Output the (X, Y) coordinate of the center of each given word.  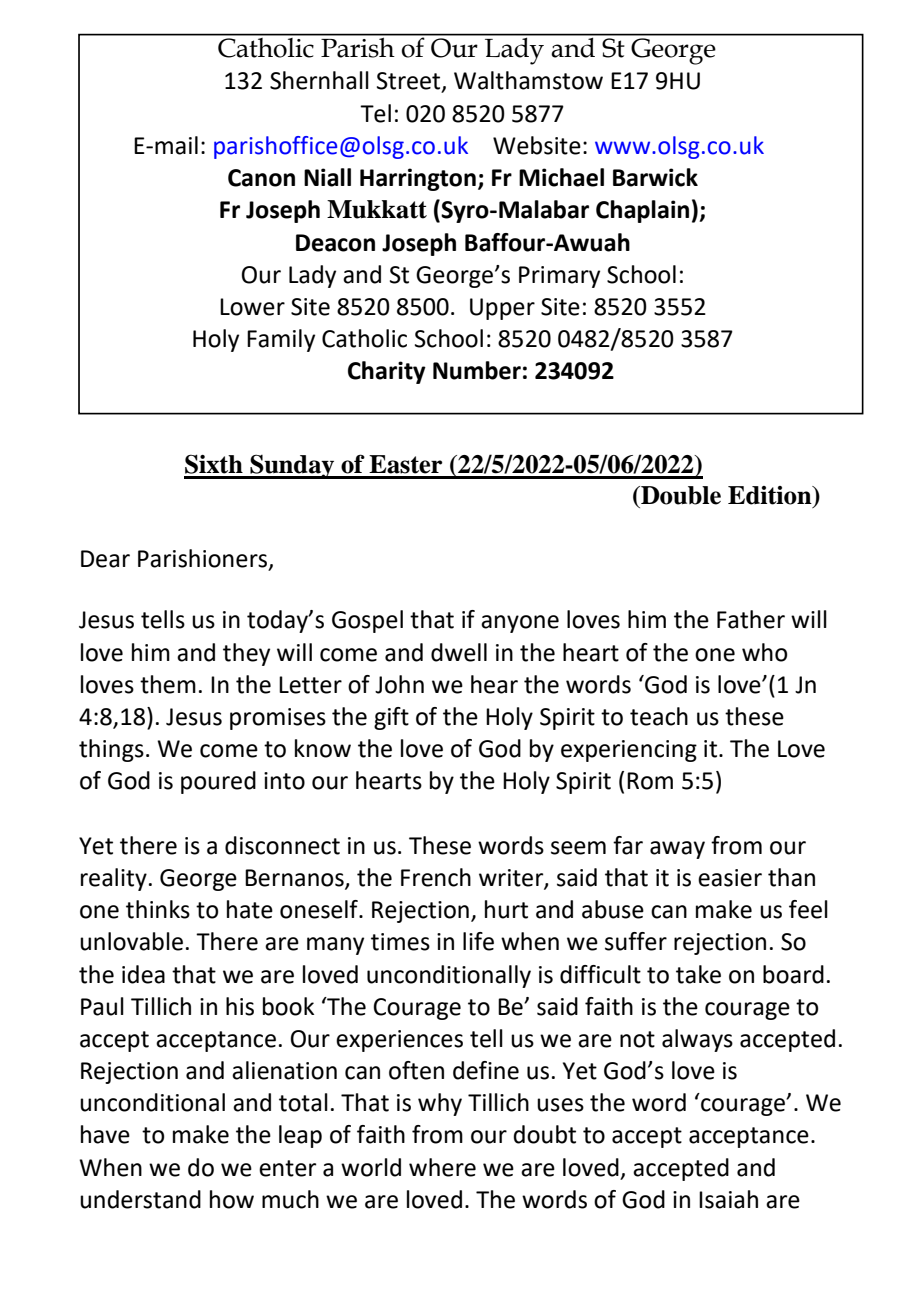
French (436, 877)
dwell (459, 652)
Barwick (655, 177)
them (168, 684)
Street (410, 82)
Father (751, 619)
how (232, 1199)
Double (680, 495)
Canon (261, 178)
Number (477, 370)
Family (281, 340)
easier (730, 878)
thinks (158, 909)
